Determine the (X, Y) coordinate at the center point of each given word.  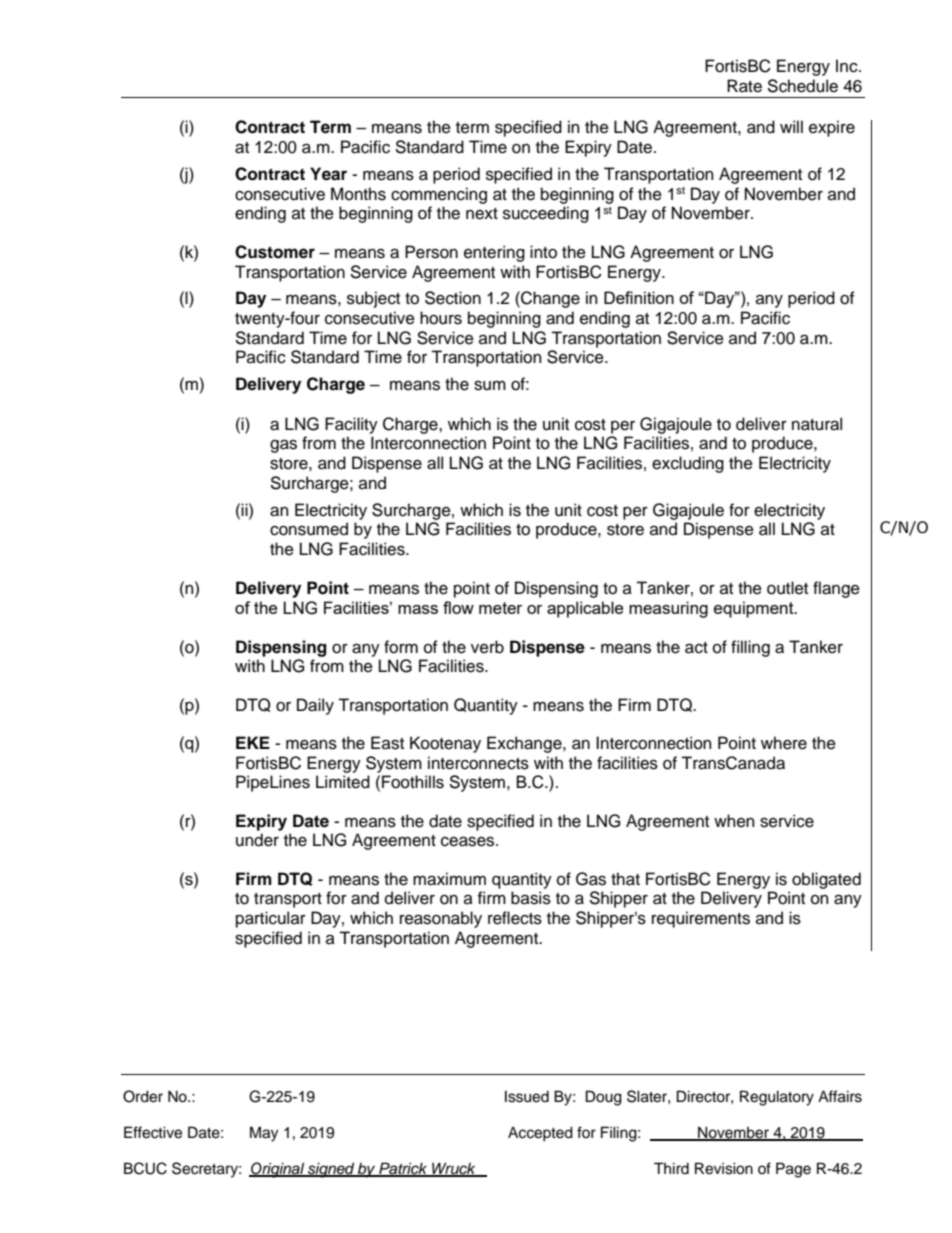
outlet (787, 588)
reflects (515, 918)
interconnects (478, 763)
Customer (275, 252)
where (784, 743)
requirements (701, 919)
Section (453, 298)
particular (271, 919)
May (264, 1134)
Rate (744, 86)
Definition (639, 297)
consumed (309, 529)
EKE (253, 742)
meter (500, 608)
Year (328, 174)
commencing (439, 195)
